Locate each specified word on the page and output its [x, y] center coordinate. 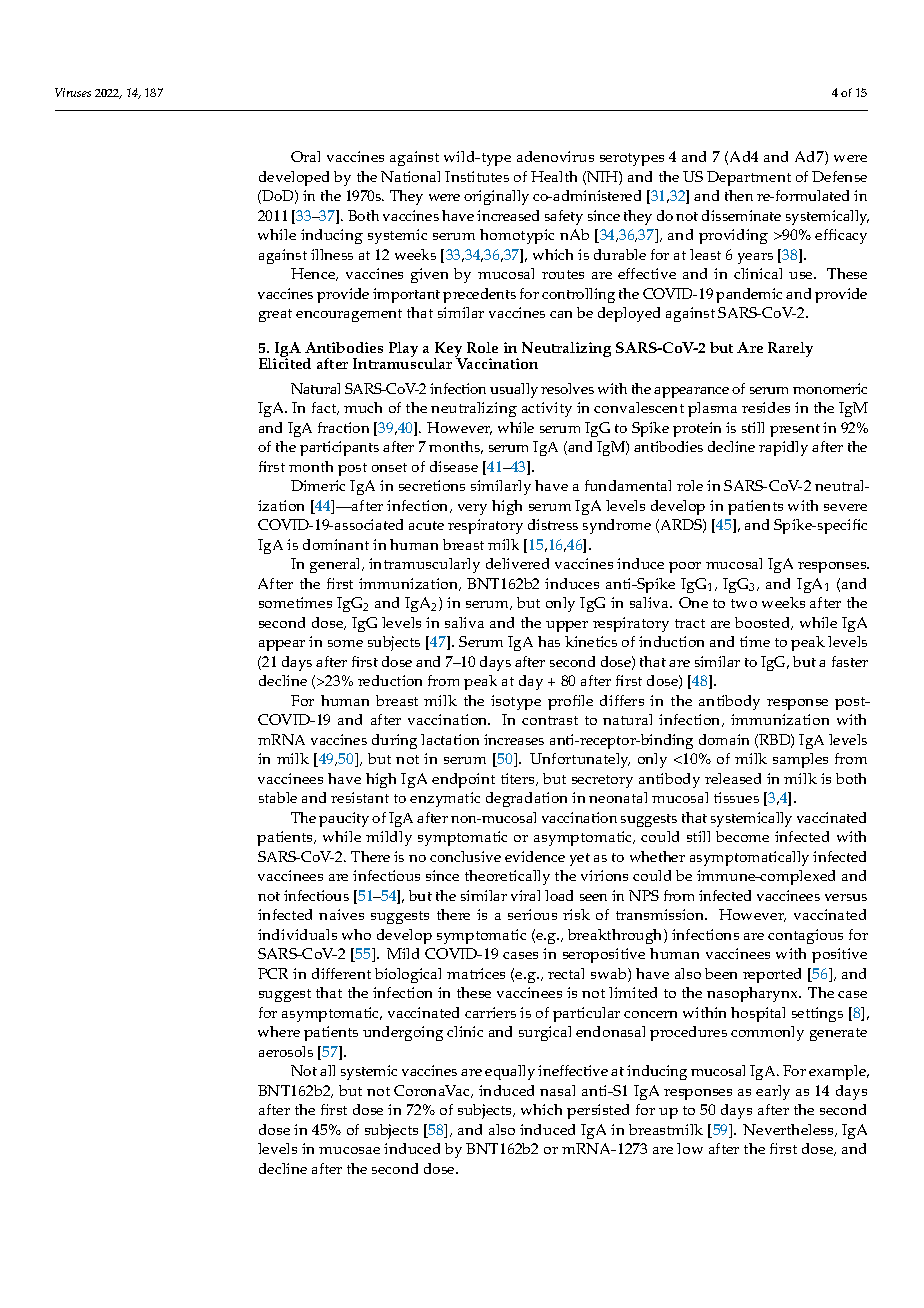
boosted [764, 623]
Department [749, 178]
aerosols [286, 1051]
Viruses [73, 92]
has [549, 641]
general [337, 565]
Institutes [477, 176]
